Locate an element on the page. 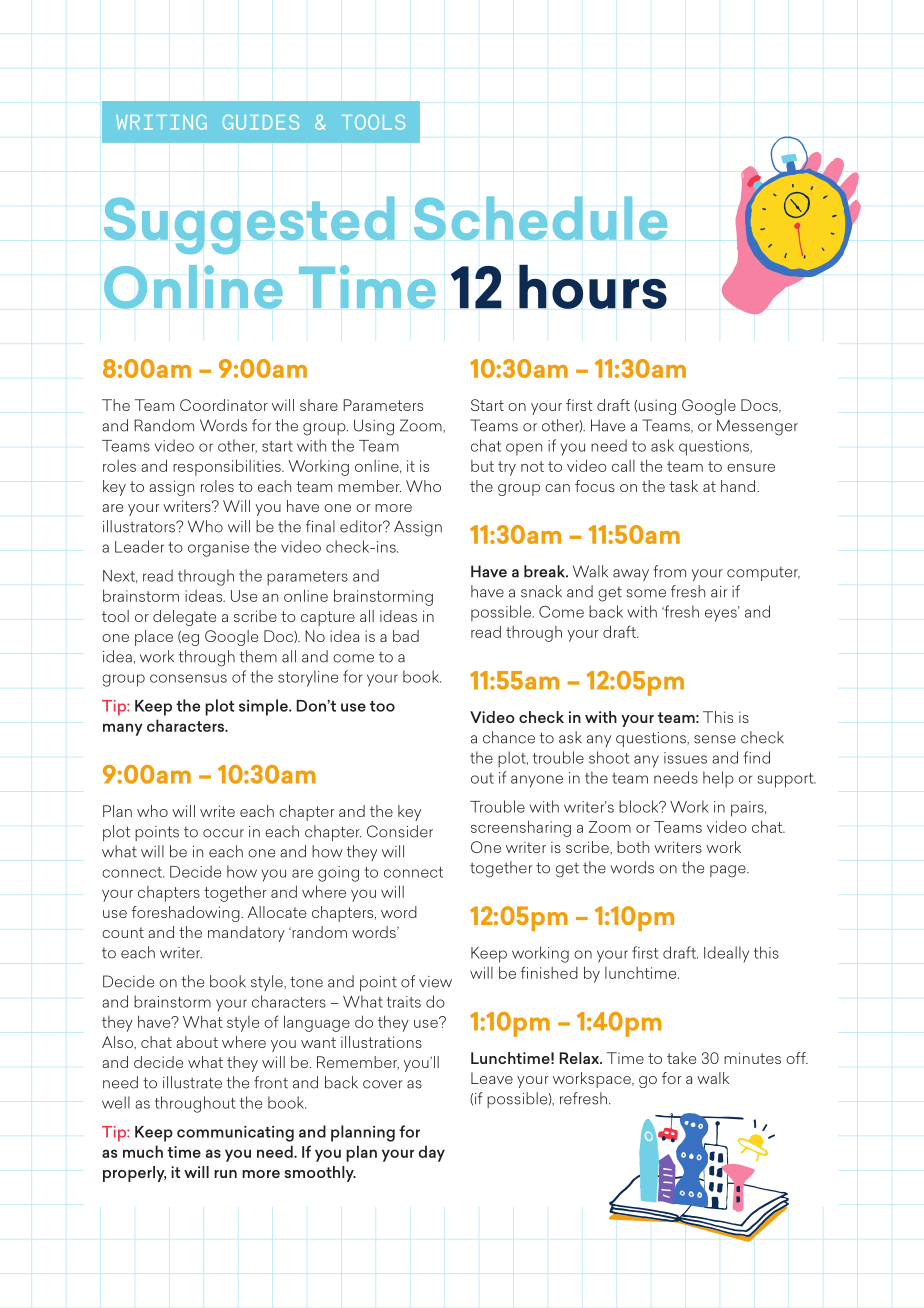 Image resolution: width=924 pixels, height=1308 pixels. Schedule is located at coordinates (540, 218).
